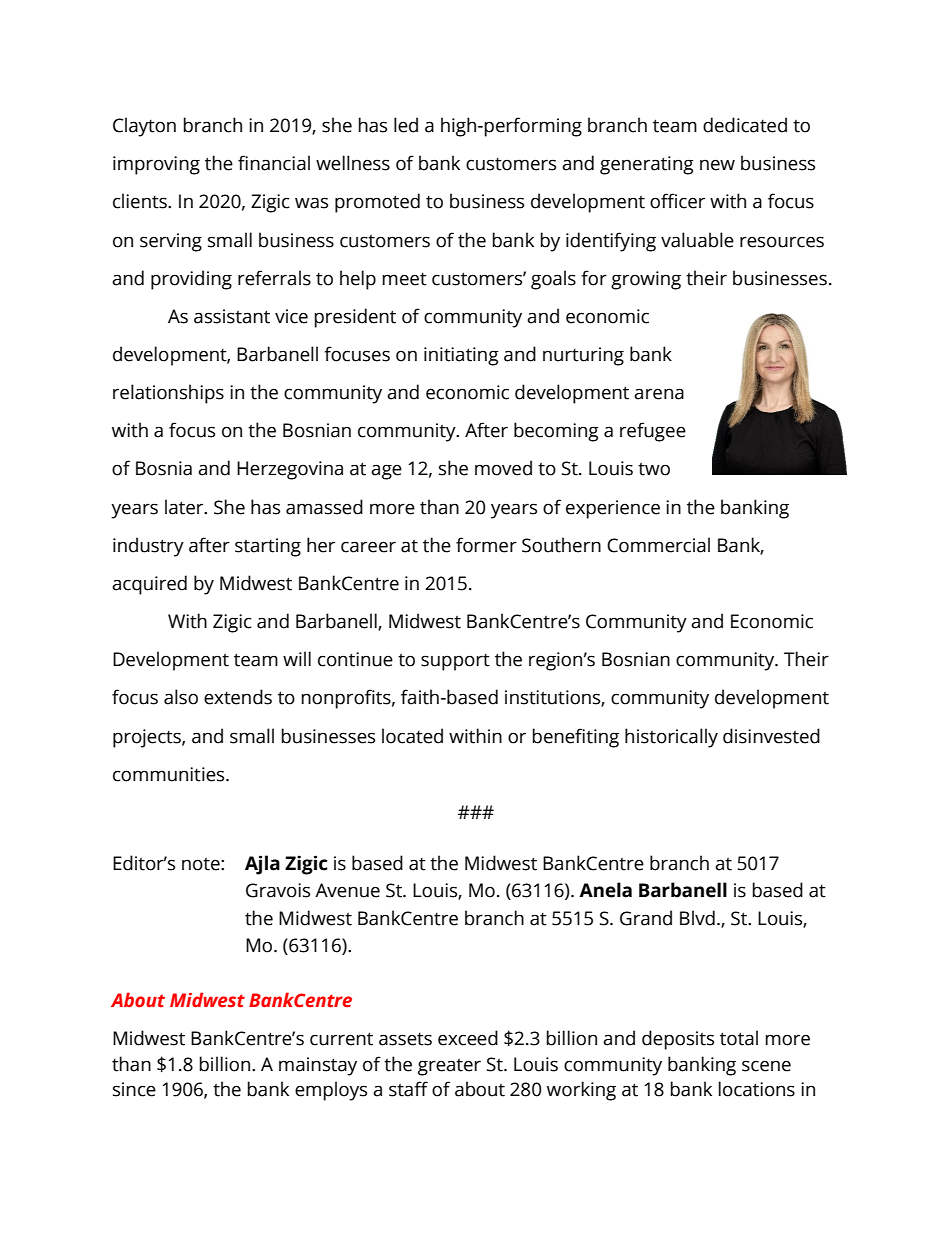 Image resolution: width=952 pixels, height=1233 pixels. What do you see at coordinates (654, 469) in the screenshot?
I see `two` at bounding box center [654, 469].
